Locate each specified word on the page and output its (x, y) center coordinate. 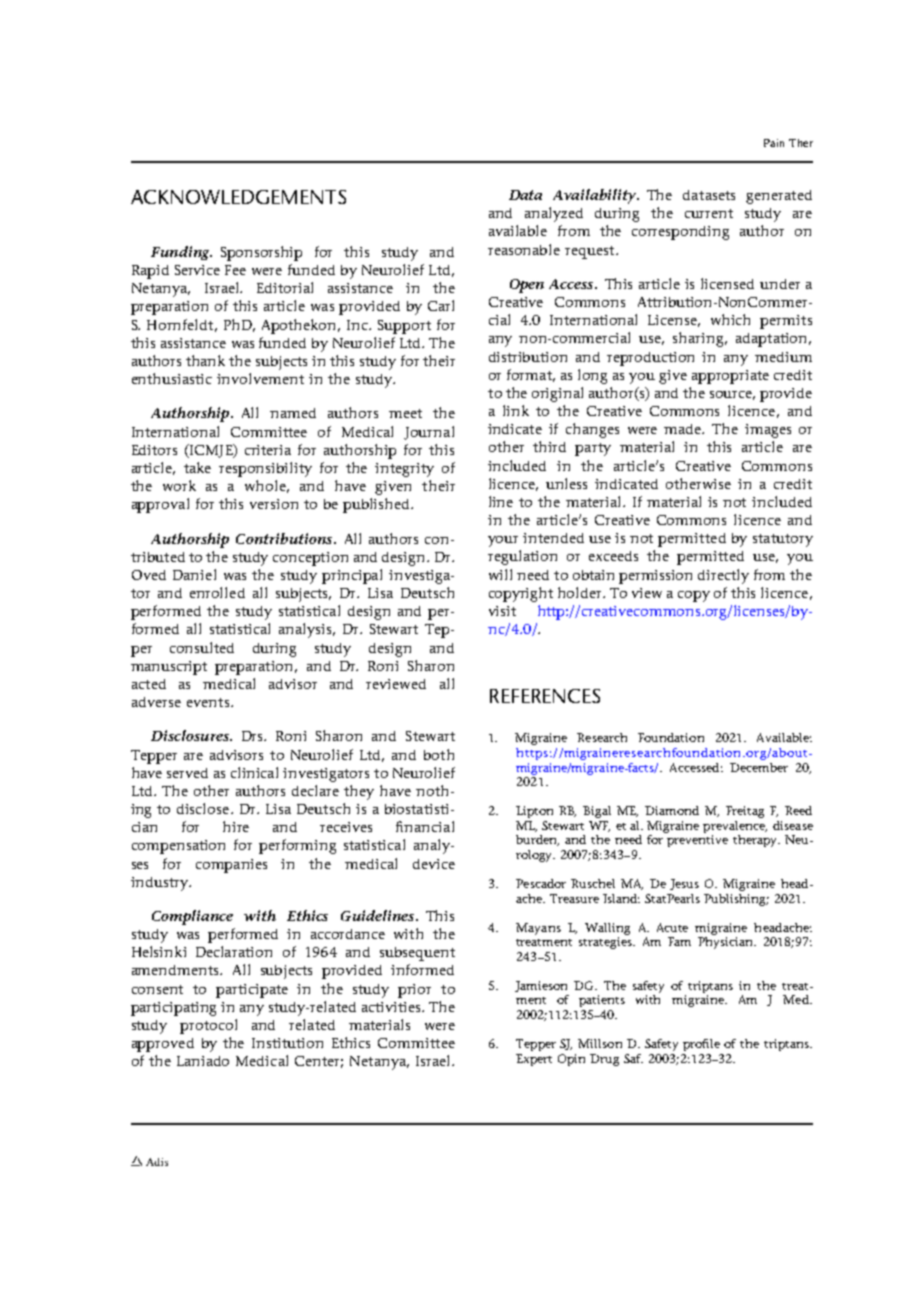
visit (502, 611)
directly (723, 576)
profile (701, 1045)
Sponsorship (261, 253)
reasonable (524, 249)
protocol (208, 1026)
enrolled (217, 592)
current (709, 213)
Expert (534, 1060)
